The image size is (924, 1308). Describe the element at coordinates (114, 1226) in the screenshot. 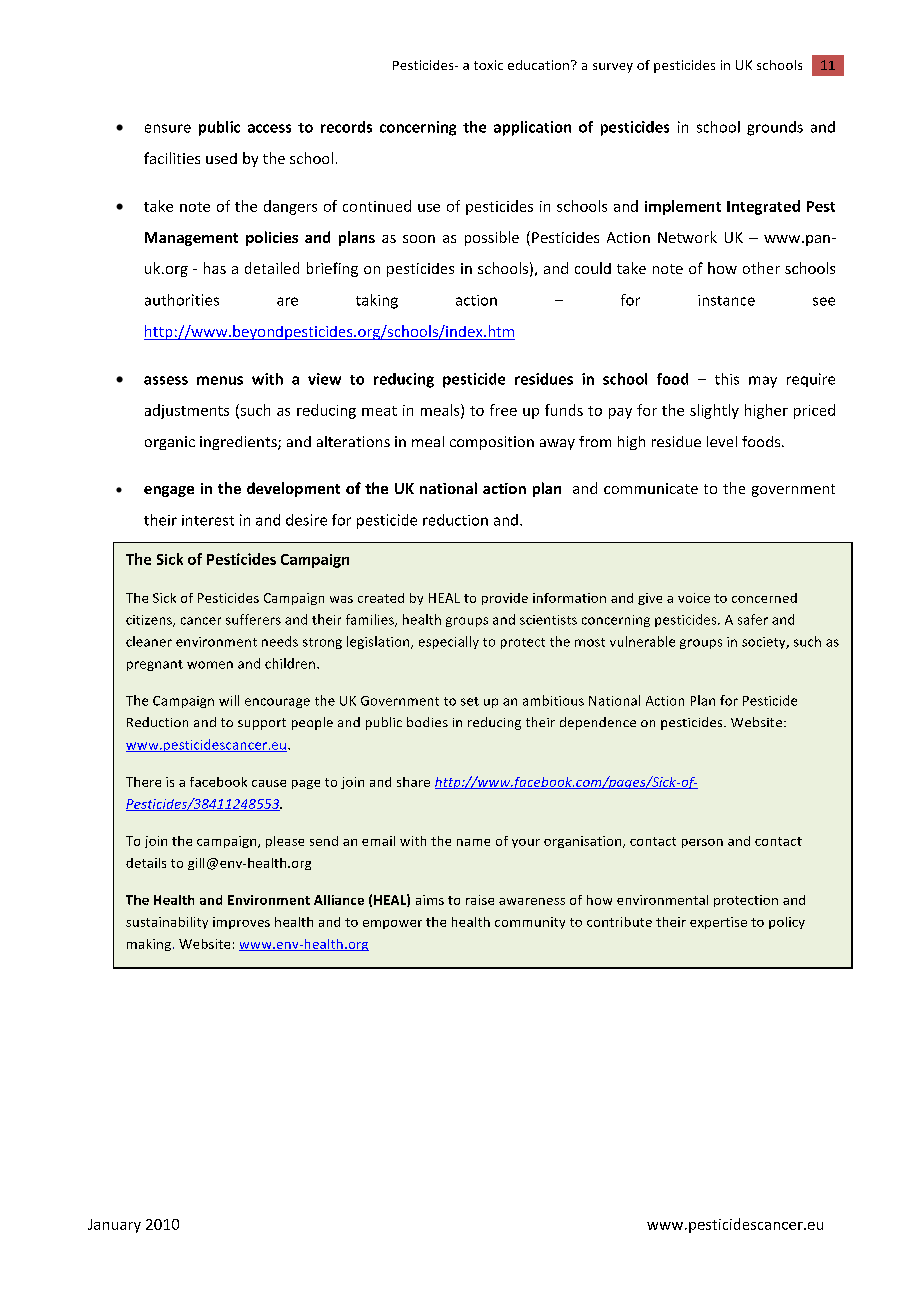

I see `January` at that location.
